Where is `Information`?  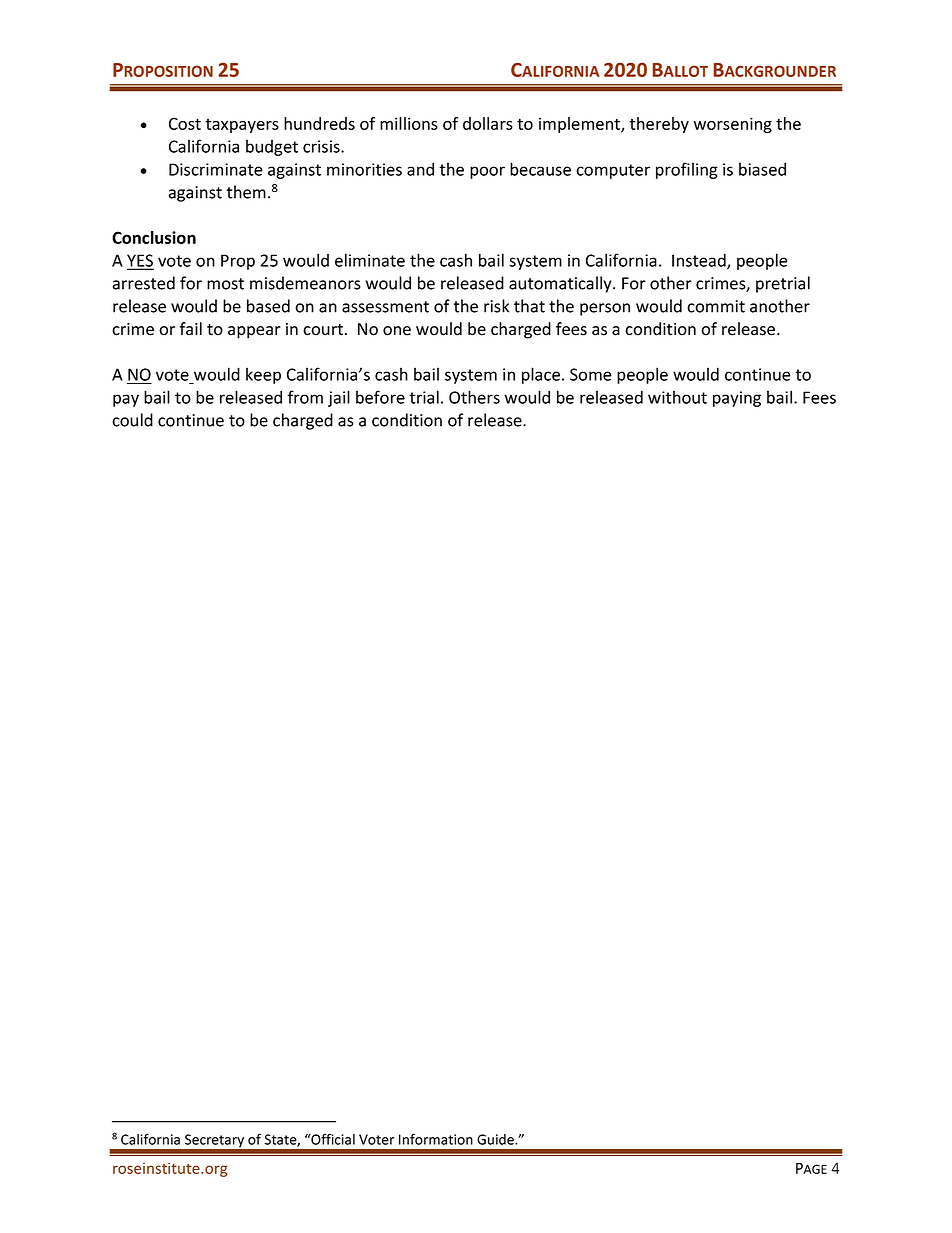
Information is located at coordinates (436, 1139).
